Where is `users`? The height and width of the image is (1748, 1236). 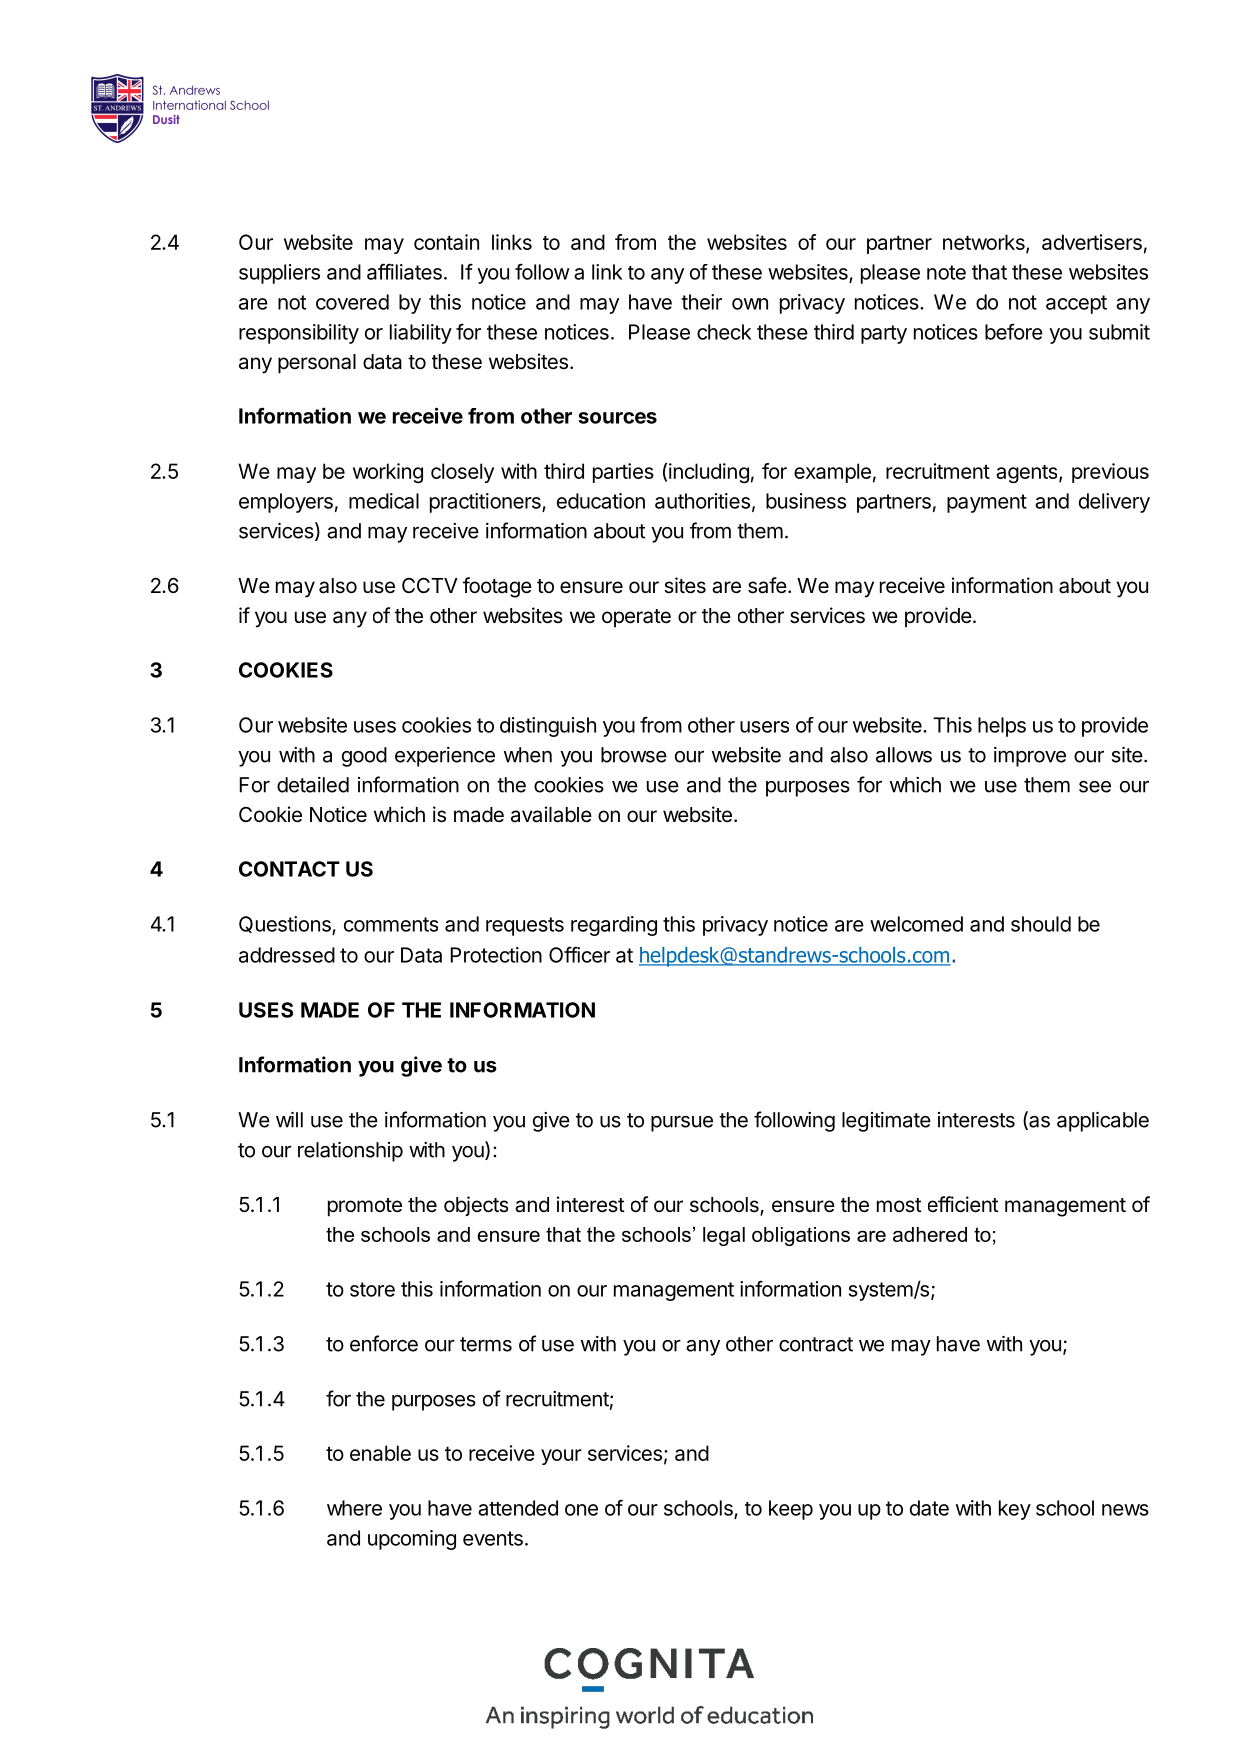 users is located at coordinates (764, 727).
